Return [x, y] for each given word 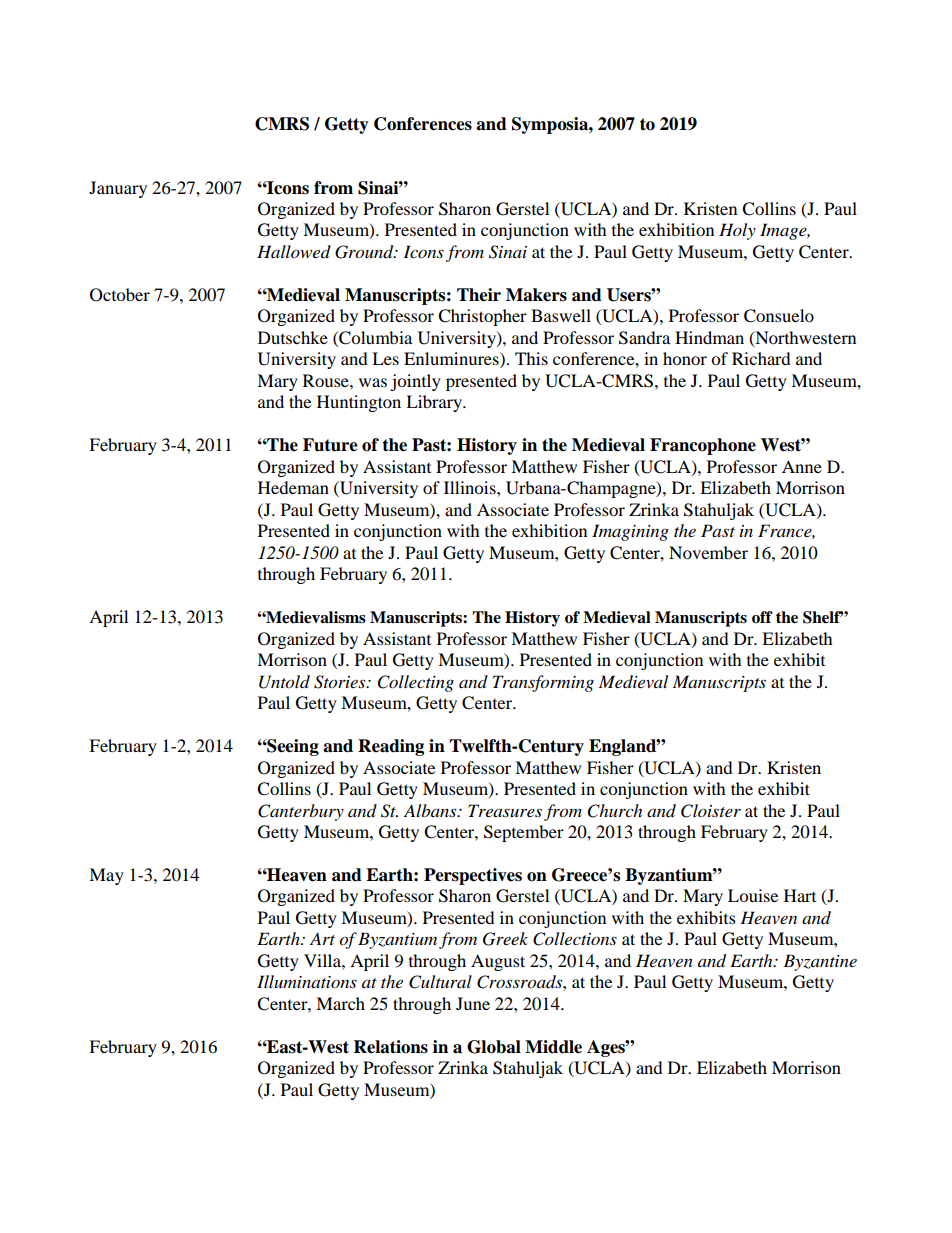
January [118, 189]
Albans [431, 810]
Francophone [703, 446]
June [473, 1003]
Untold [284, 682]
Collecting [416, 683]
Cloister [711, 811]
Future [330, 445]
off [762, 617]
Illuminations [307, 981]
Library [435, 403]
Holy [737, 231]
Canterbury [301, 812]
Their [479, 295]
